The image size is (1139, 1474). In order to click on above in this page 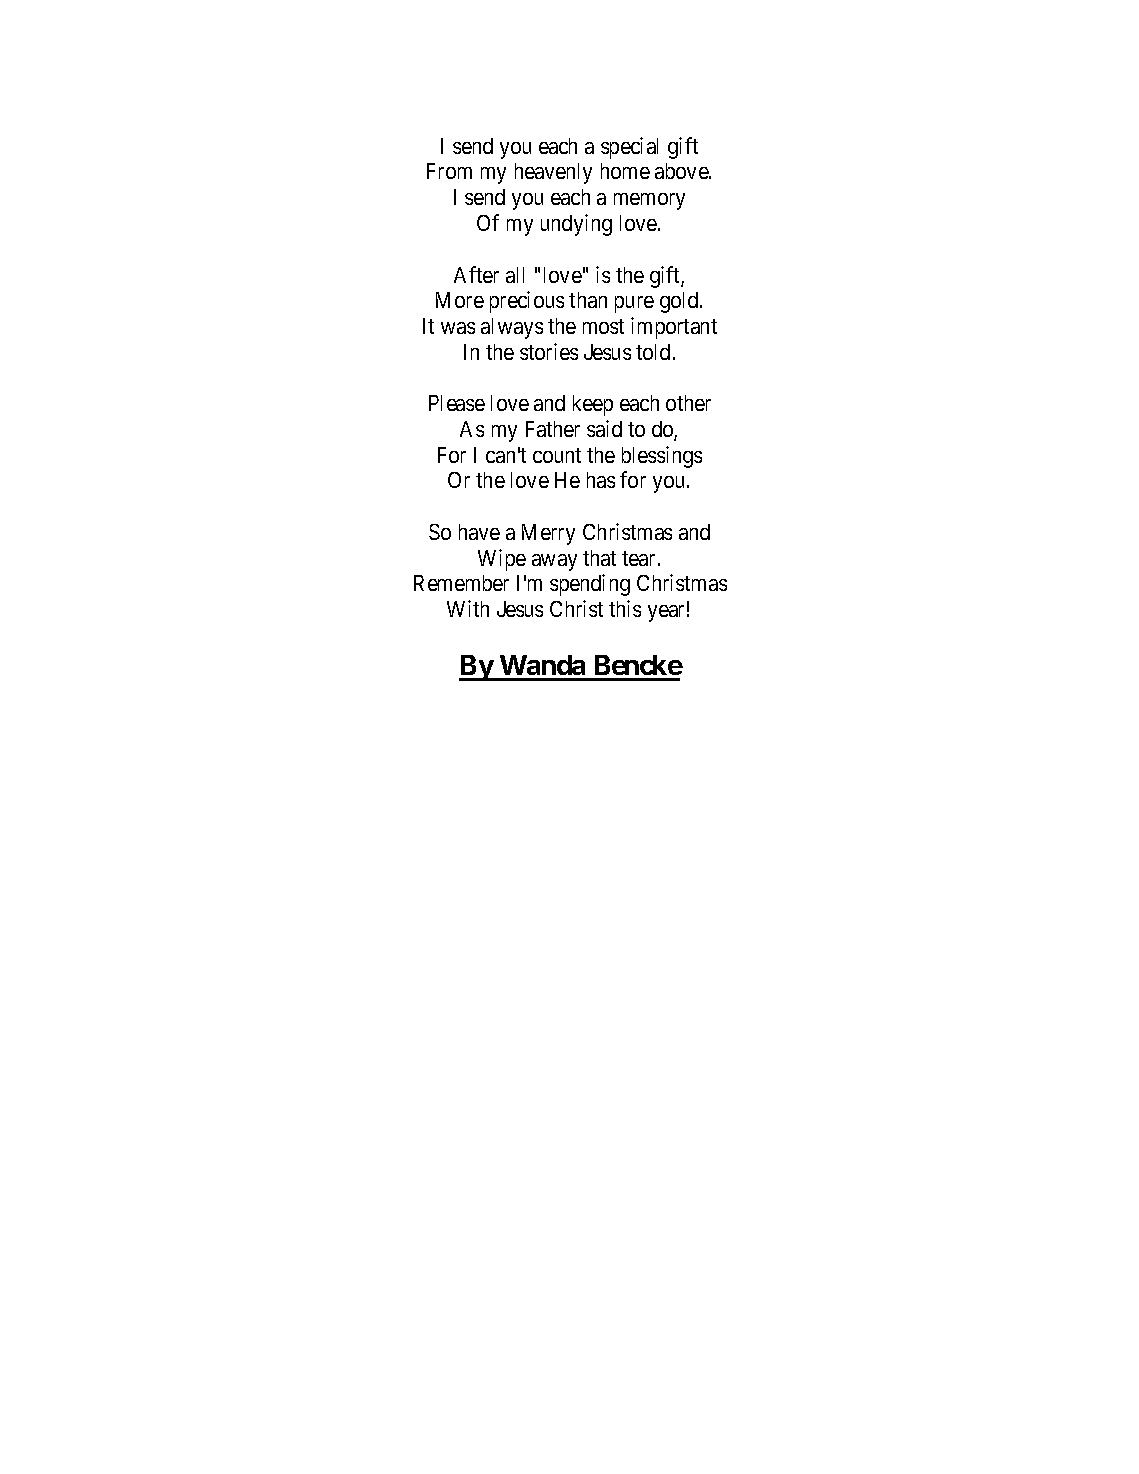, I will do `click(682, 171)`.
